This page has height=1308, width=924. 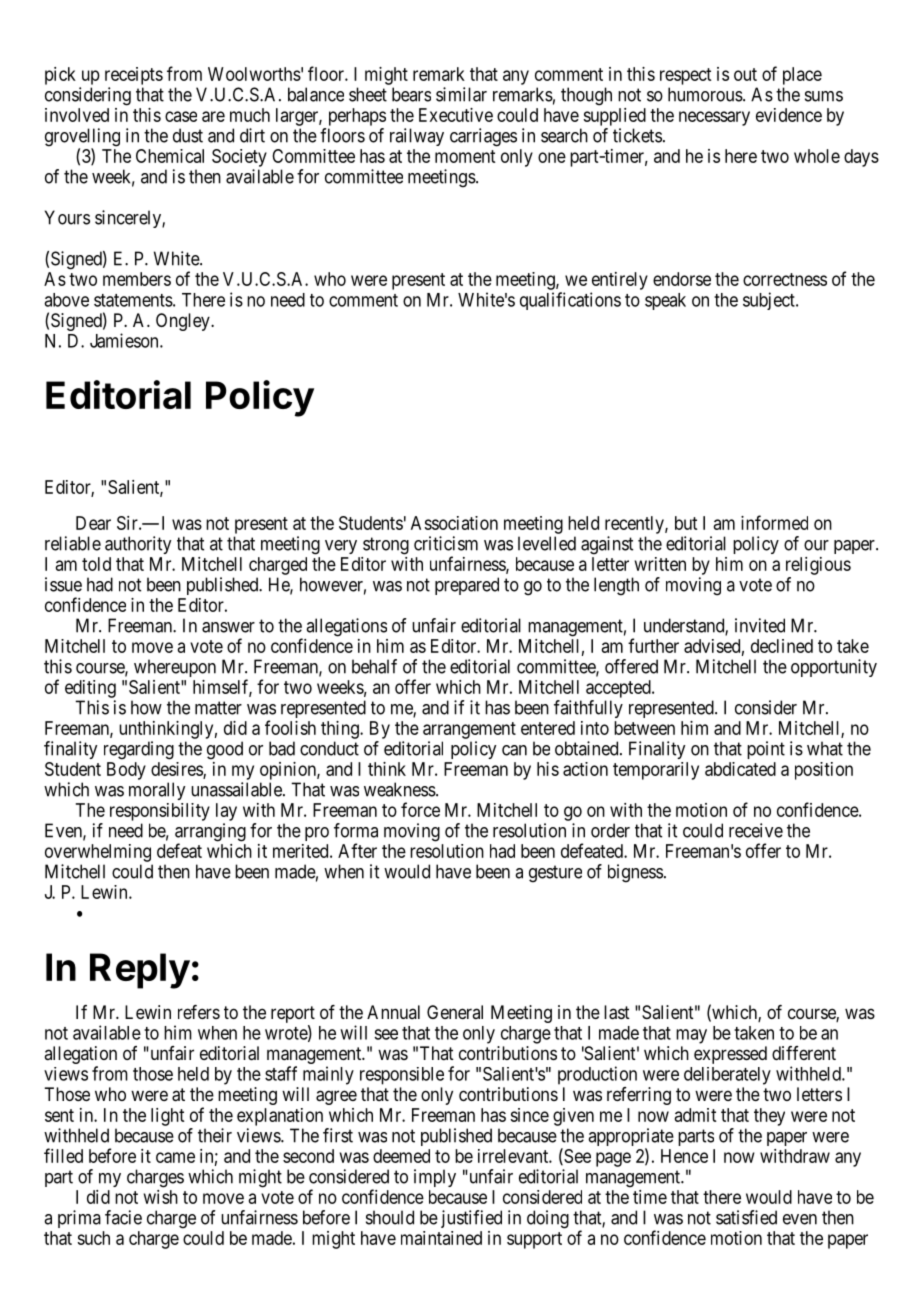 I want to click on Executive, so click(x=456, y=115).
